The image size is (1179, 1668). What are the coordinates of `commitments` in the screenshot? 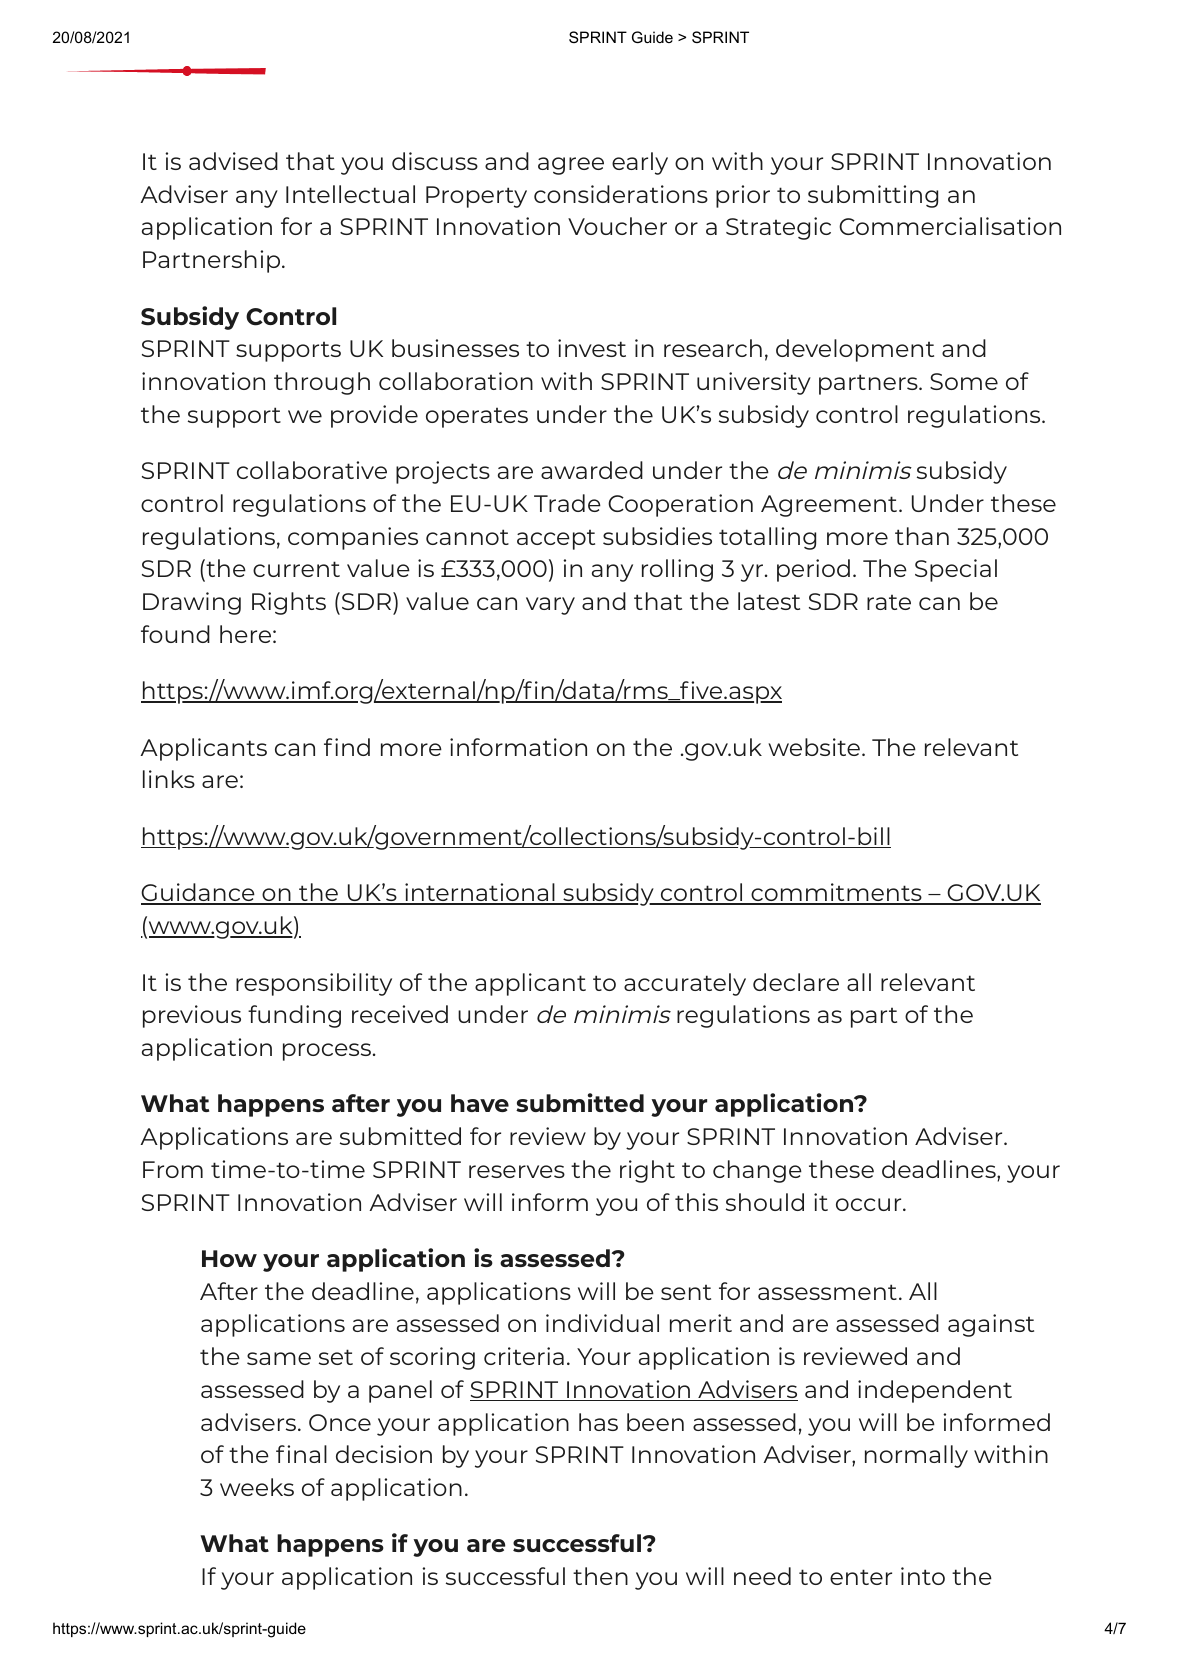 It's located at (836, 893).
